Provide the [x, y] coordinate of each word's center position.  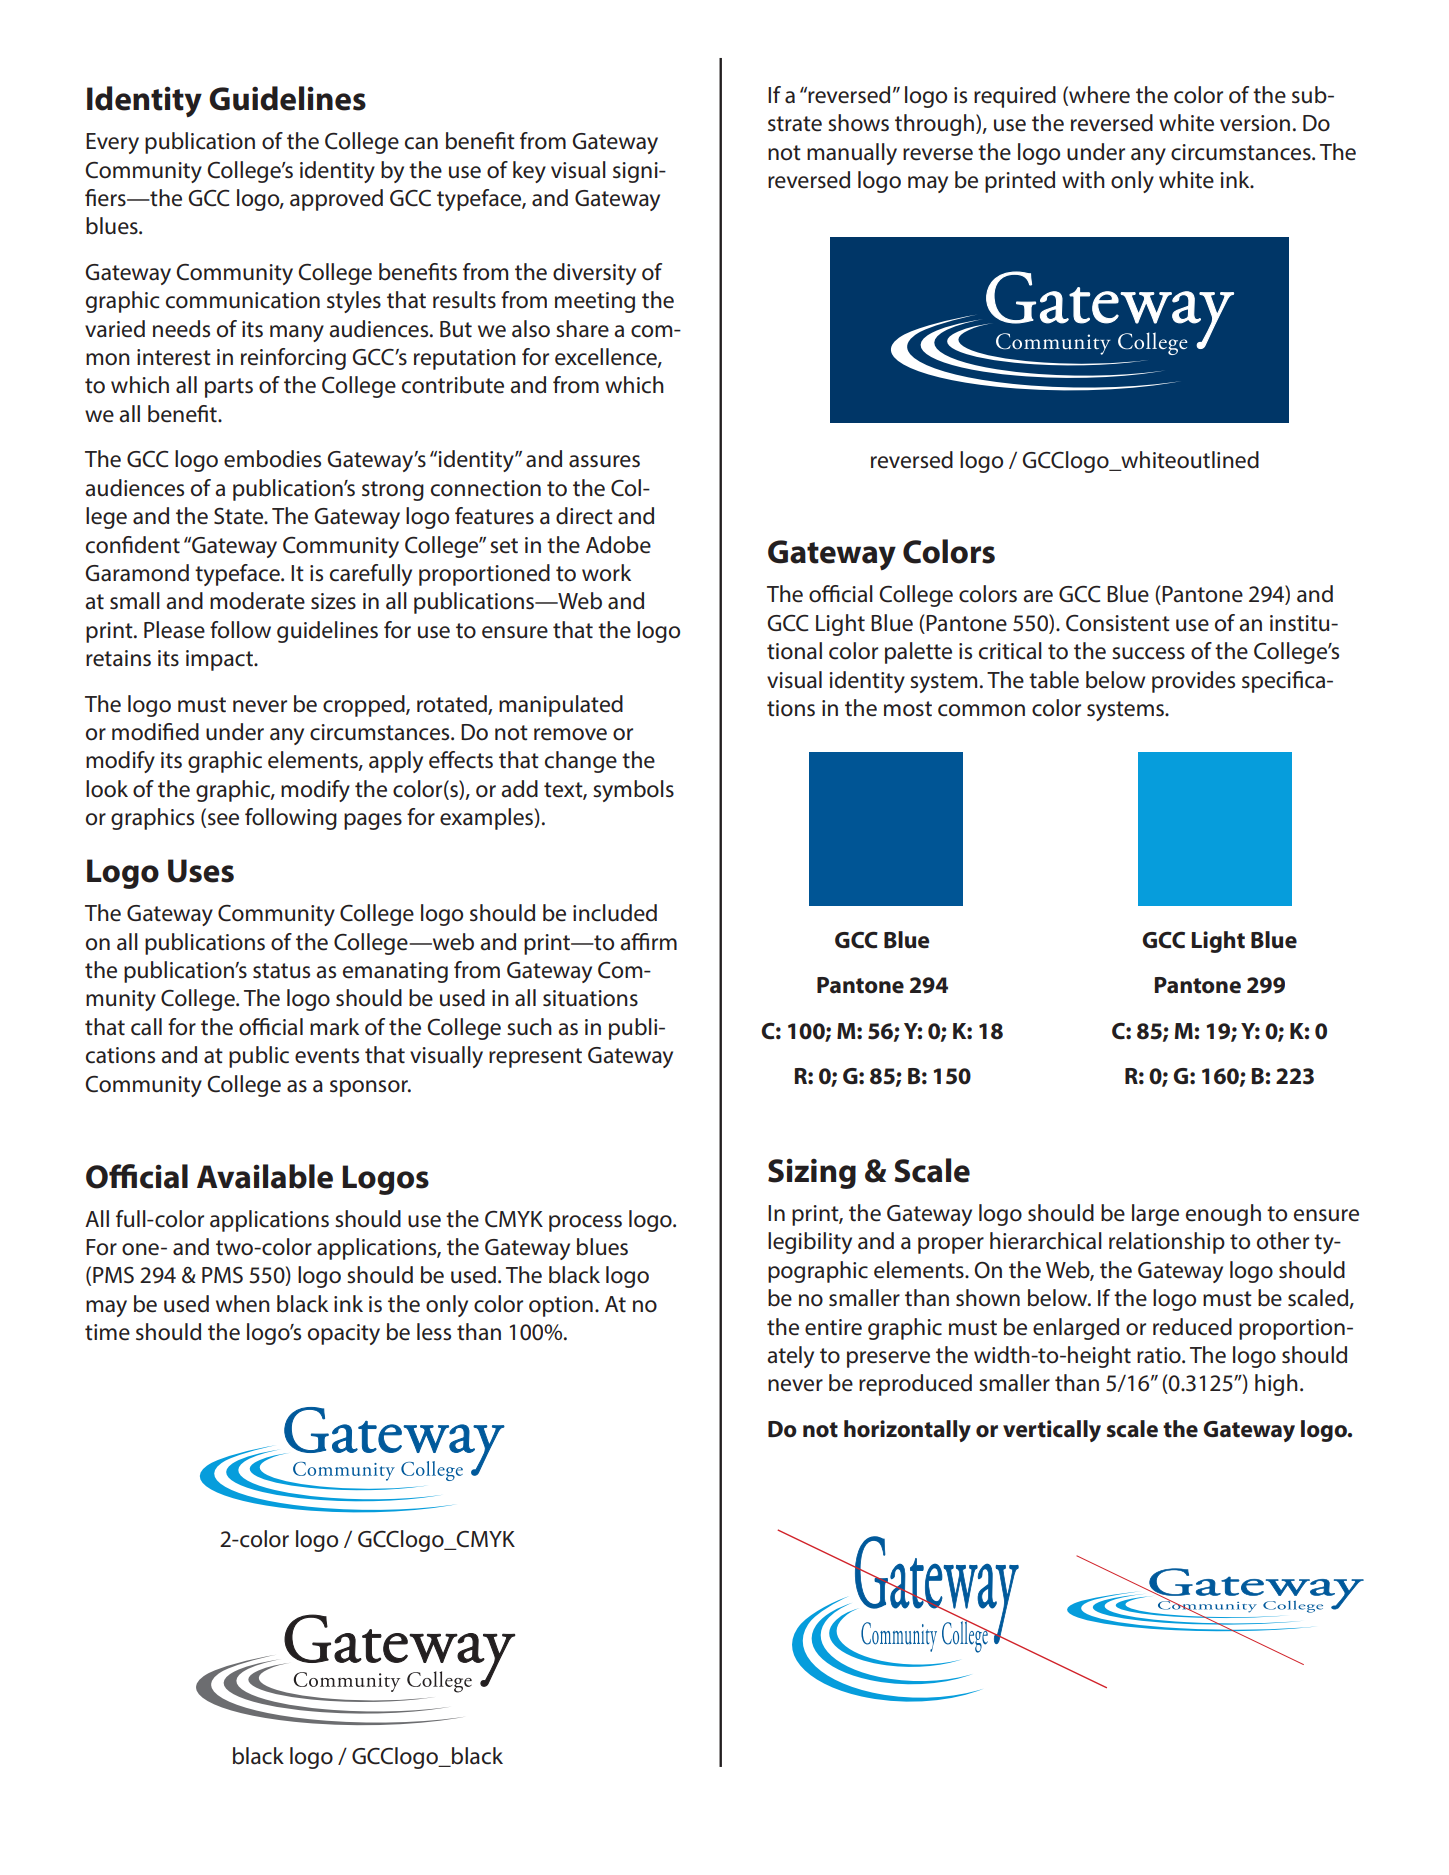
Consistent [1118, 623]
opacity [344, 1334]
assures [604, 461]
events [327, 1056]
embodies [272, 459]
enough [1223, 1215]
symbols [633, 791]
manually [852, 154]
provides [1193, 682]
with [1083, 179]
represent [535, 1058]
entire [833, 1327]
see [222, 820]
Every [112, 143]
